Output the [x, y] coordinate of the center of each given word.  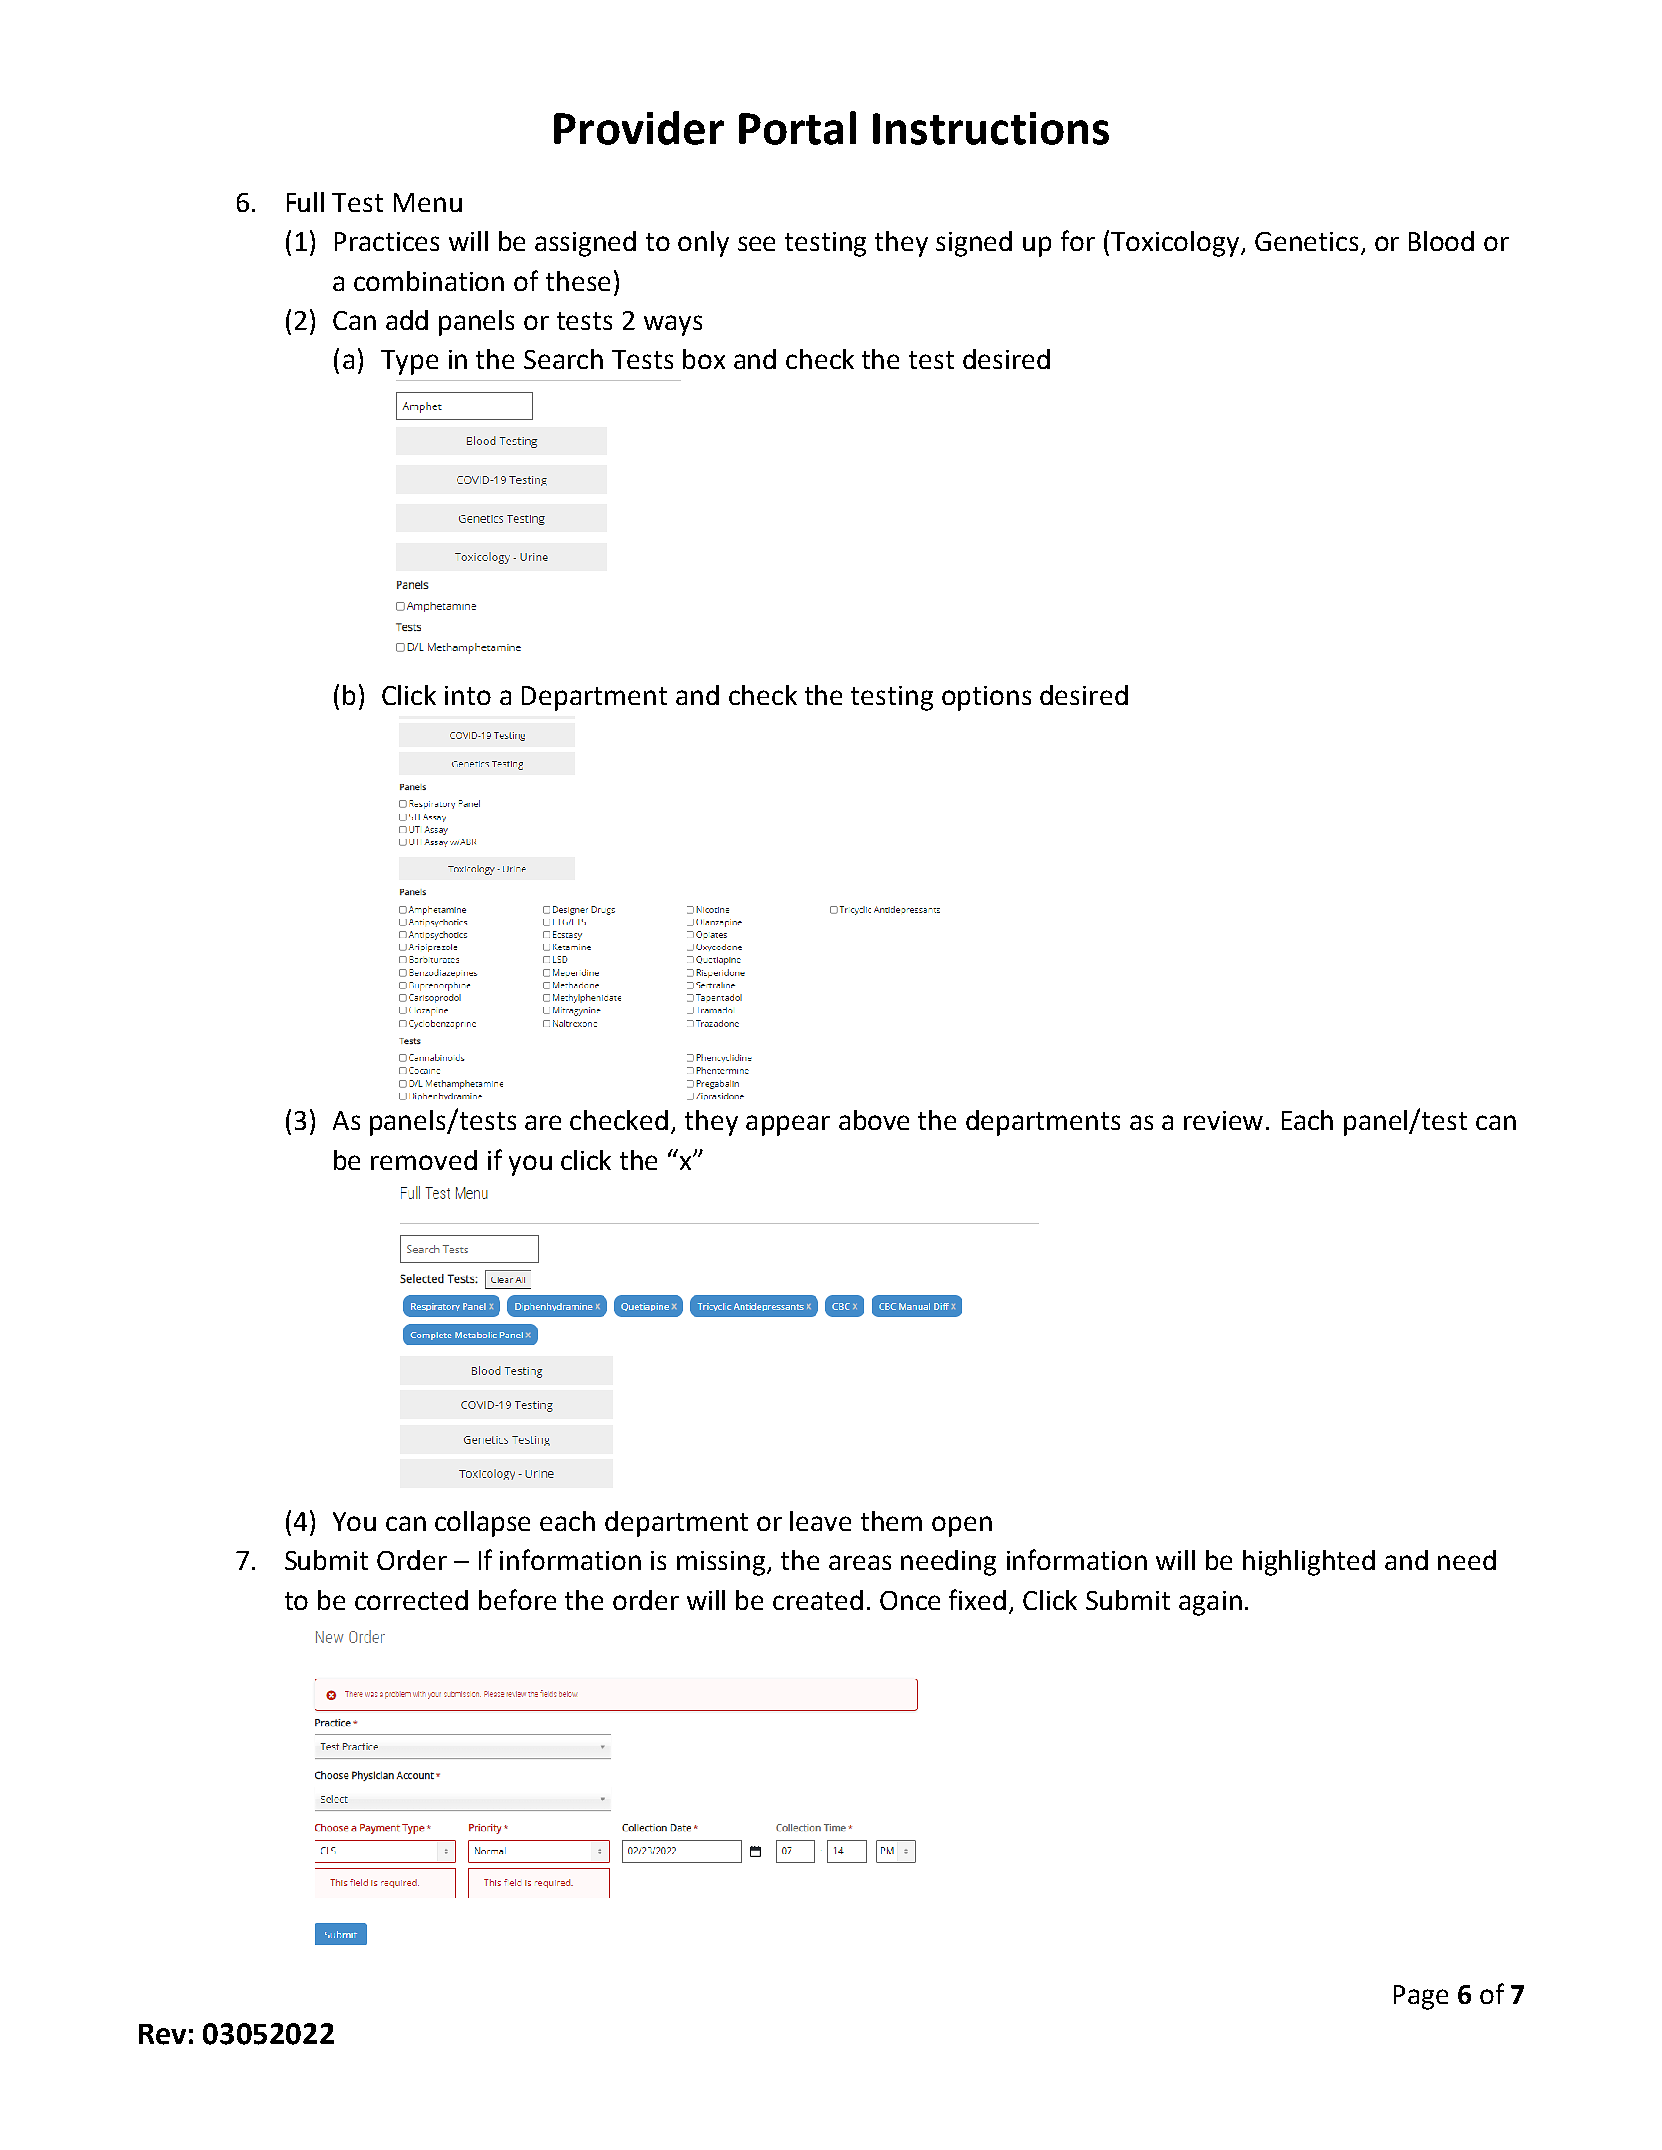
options [986, 698]
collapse [482, 1524]
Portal [797, 128]
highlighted [1309, 1563]
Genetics [1306, 241]
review [1225, 1120]
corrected [411, 1600]
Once [910, 1600]
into [468, 695]
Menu [428, 202]
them [891, 1521]
